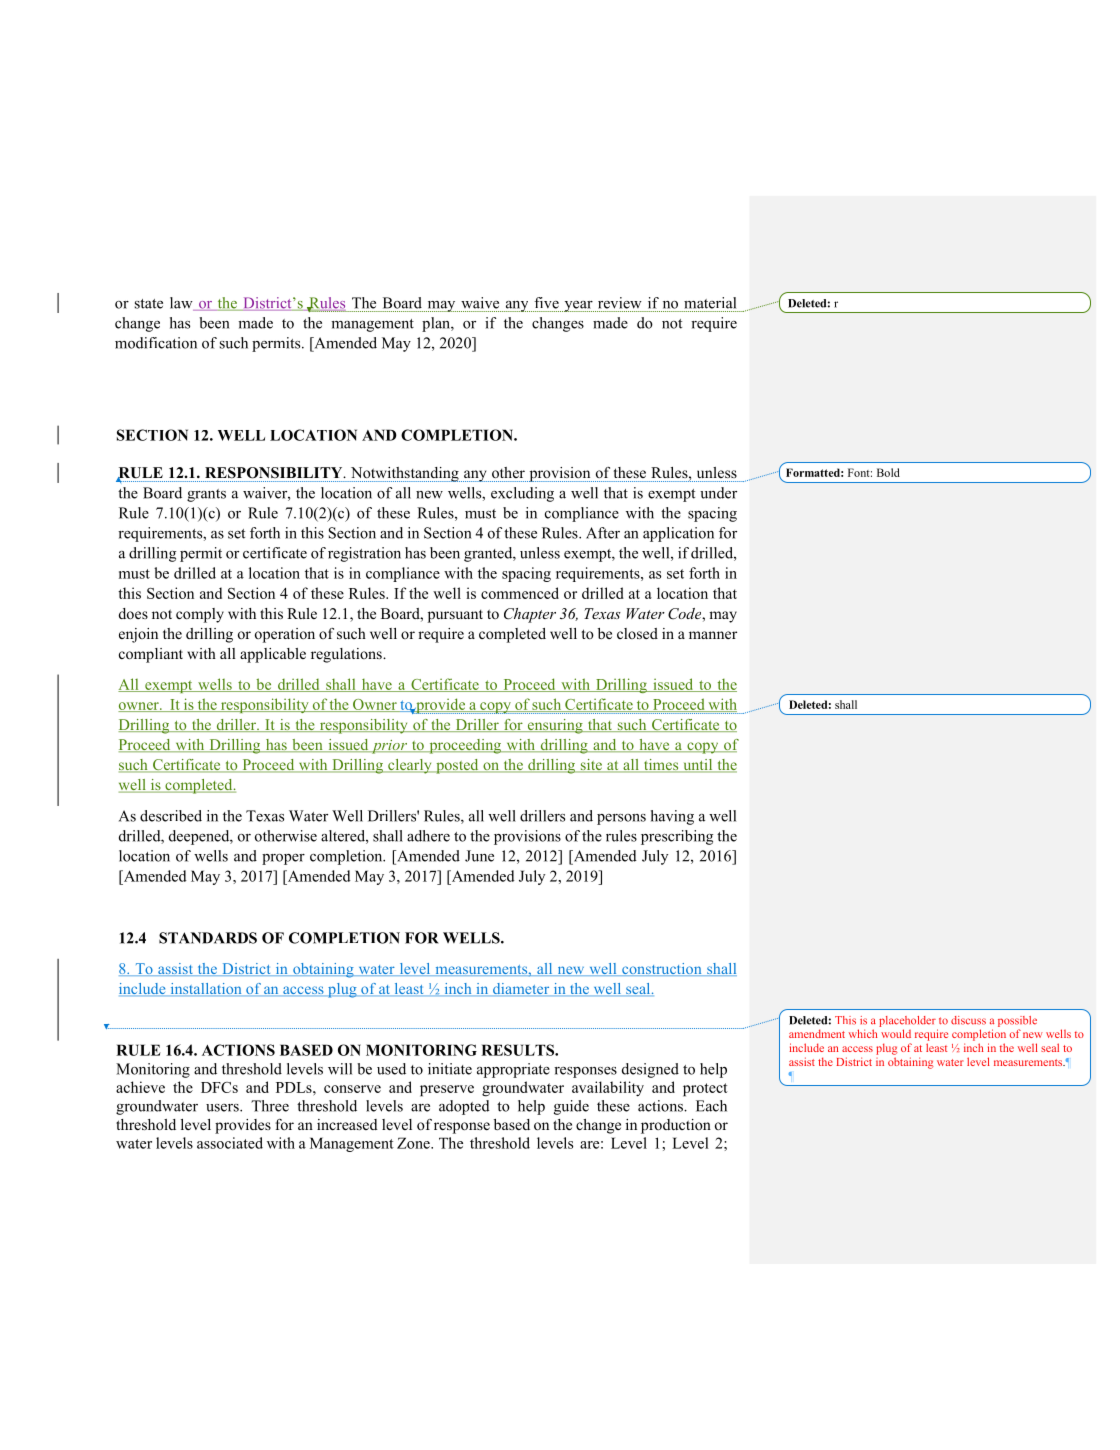 This image has width=1120, height=1450. Describe the element at coordinates (710, 303) in the image. I see `material` at that location.
